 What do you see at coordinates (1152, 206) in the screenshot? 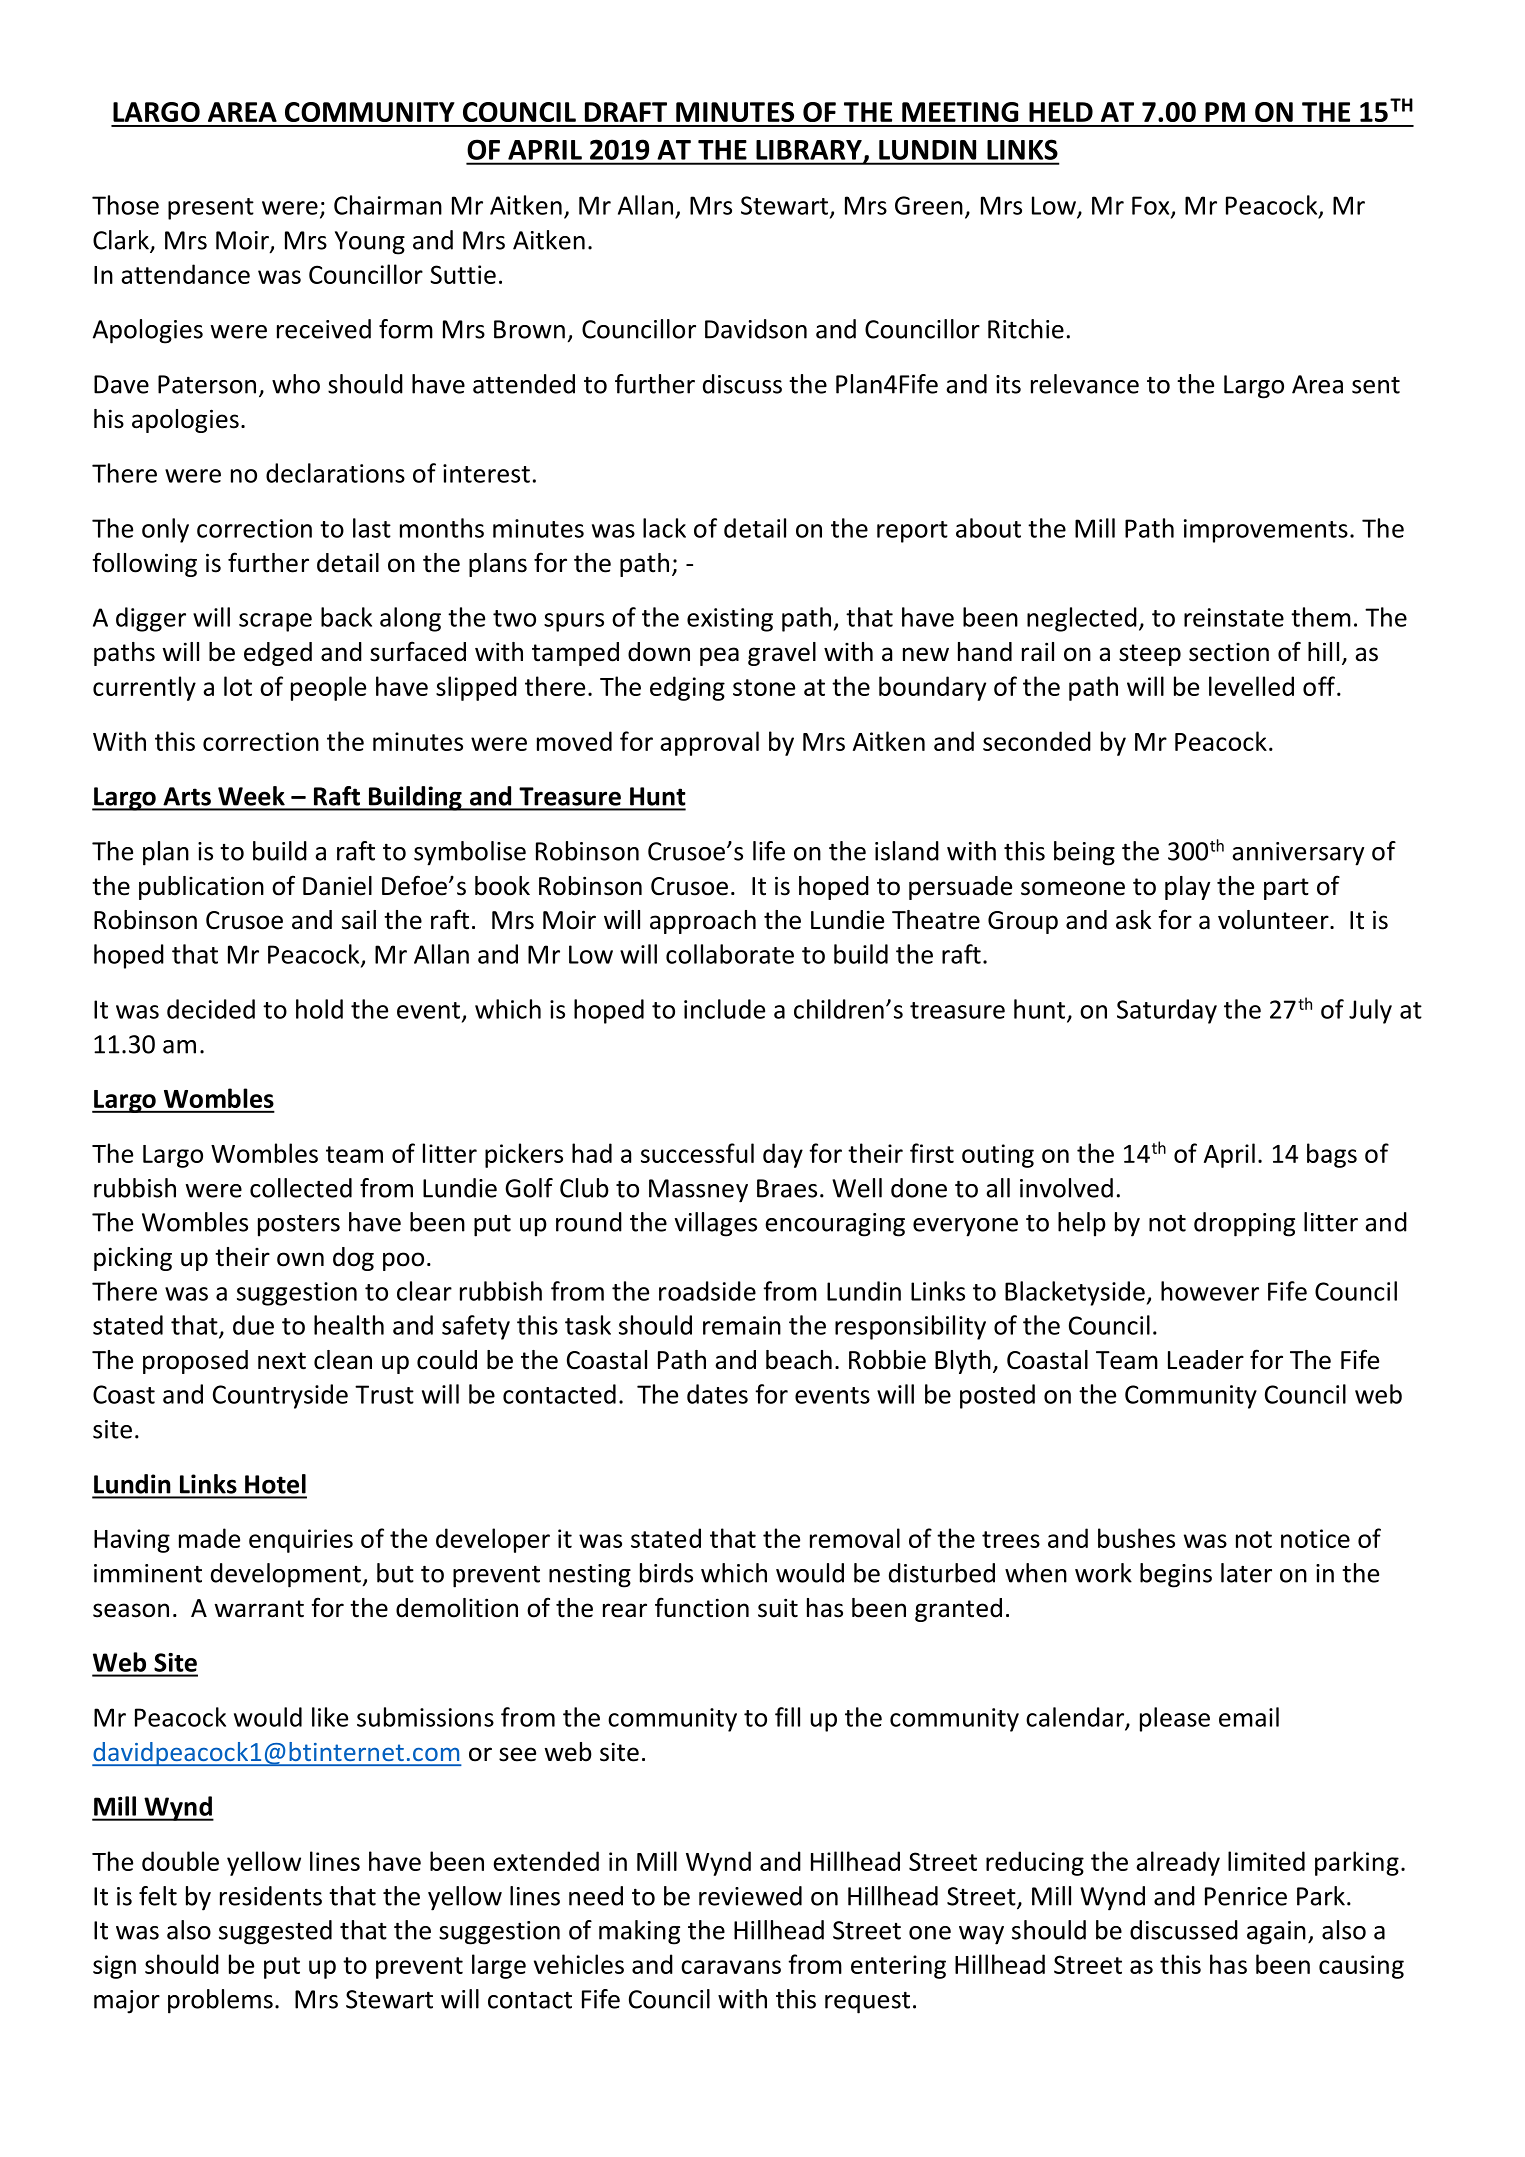
I see `Fox` at bounding box center [1152, 206].
